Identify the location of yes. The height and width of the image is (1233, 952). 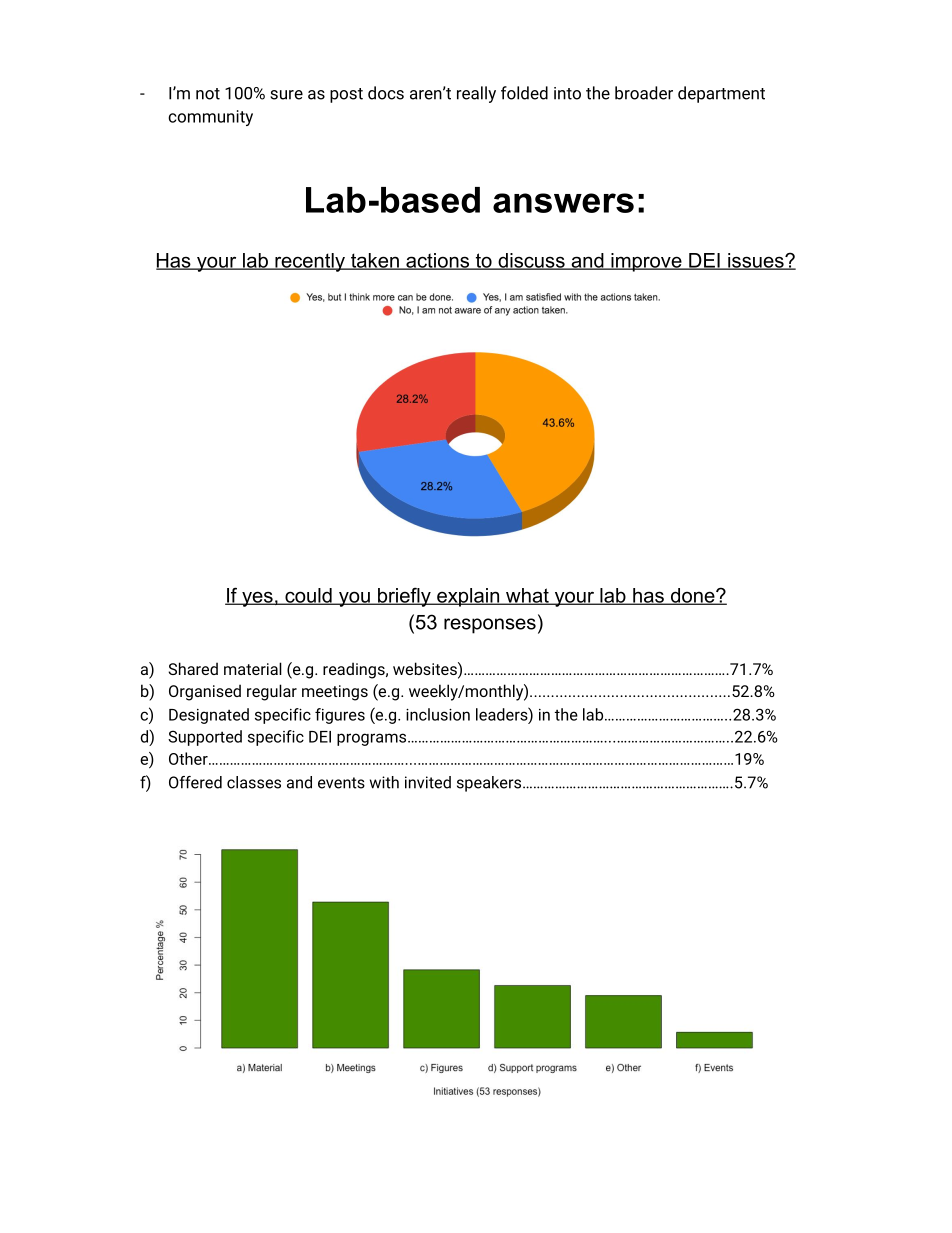
(257, 599).
